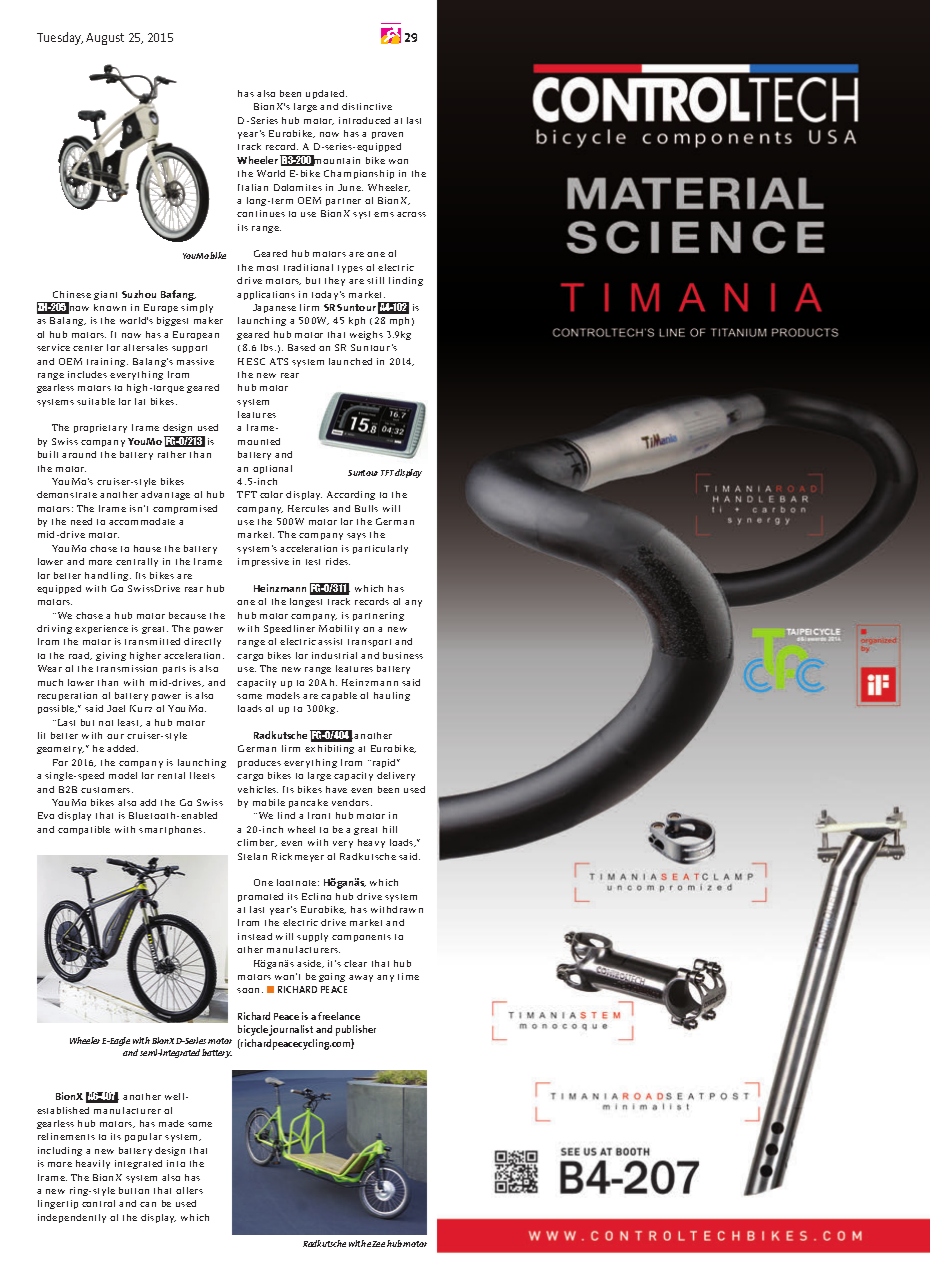 This image has width=930, height=1288. Describe the element at coordinates (369, 643) in the image. I see `transport` at that location.
